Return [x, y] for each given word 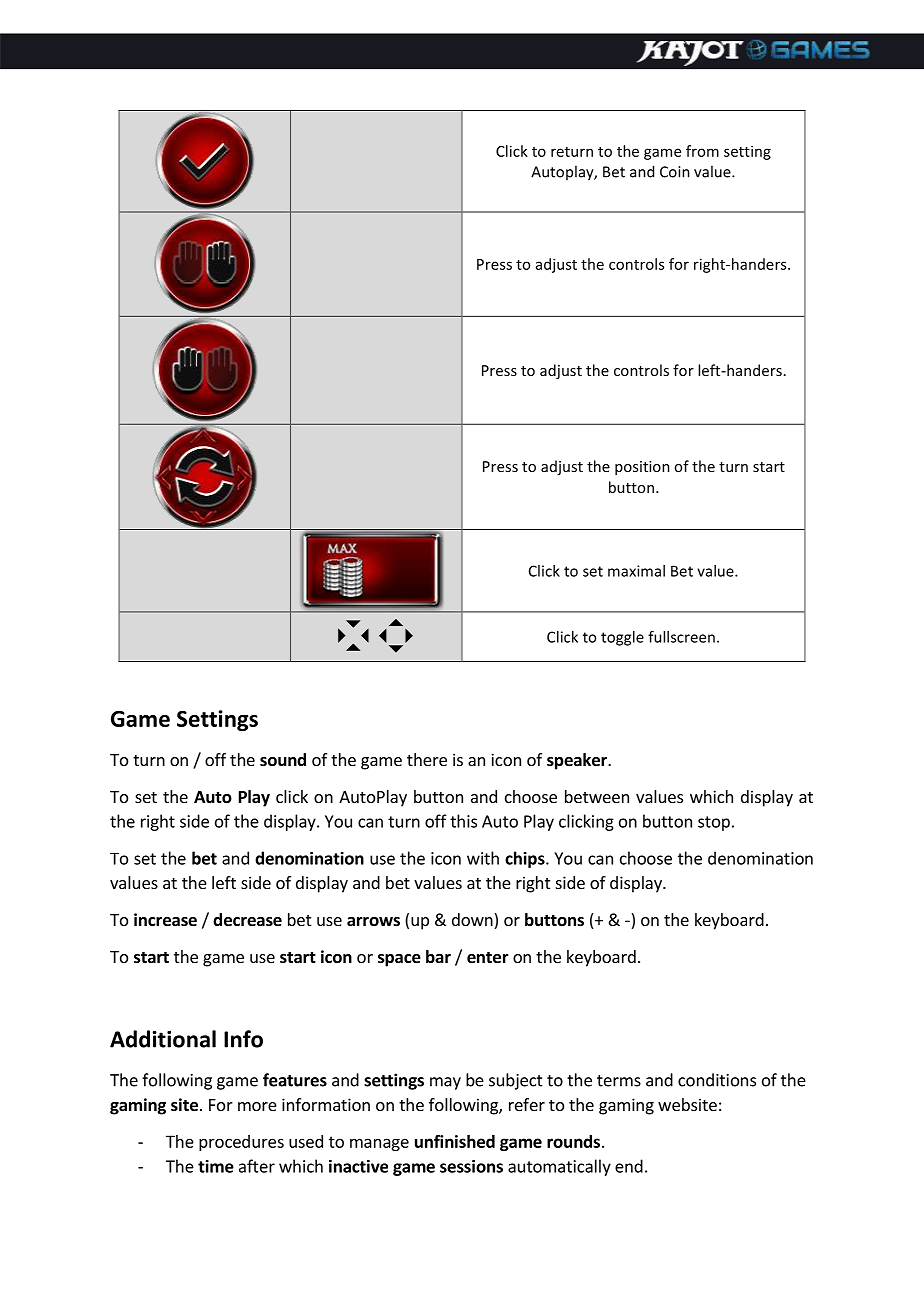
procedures [241, 1143]
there [427, 759]
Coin [675, 172]
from [702, 151]
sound [283, 760]
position [642, 468]
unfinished [455, 1141]
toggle [622, 638]
